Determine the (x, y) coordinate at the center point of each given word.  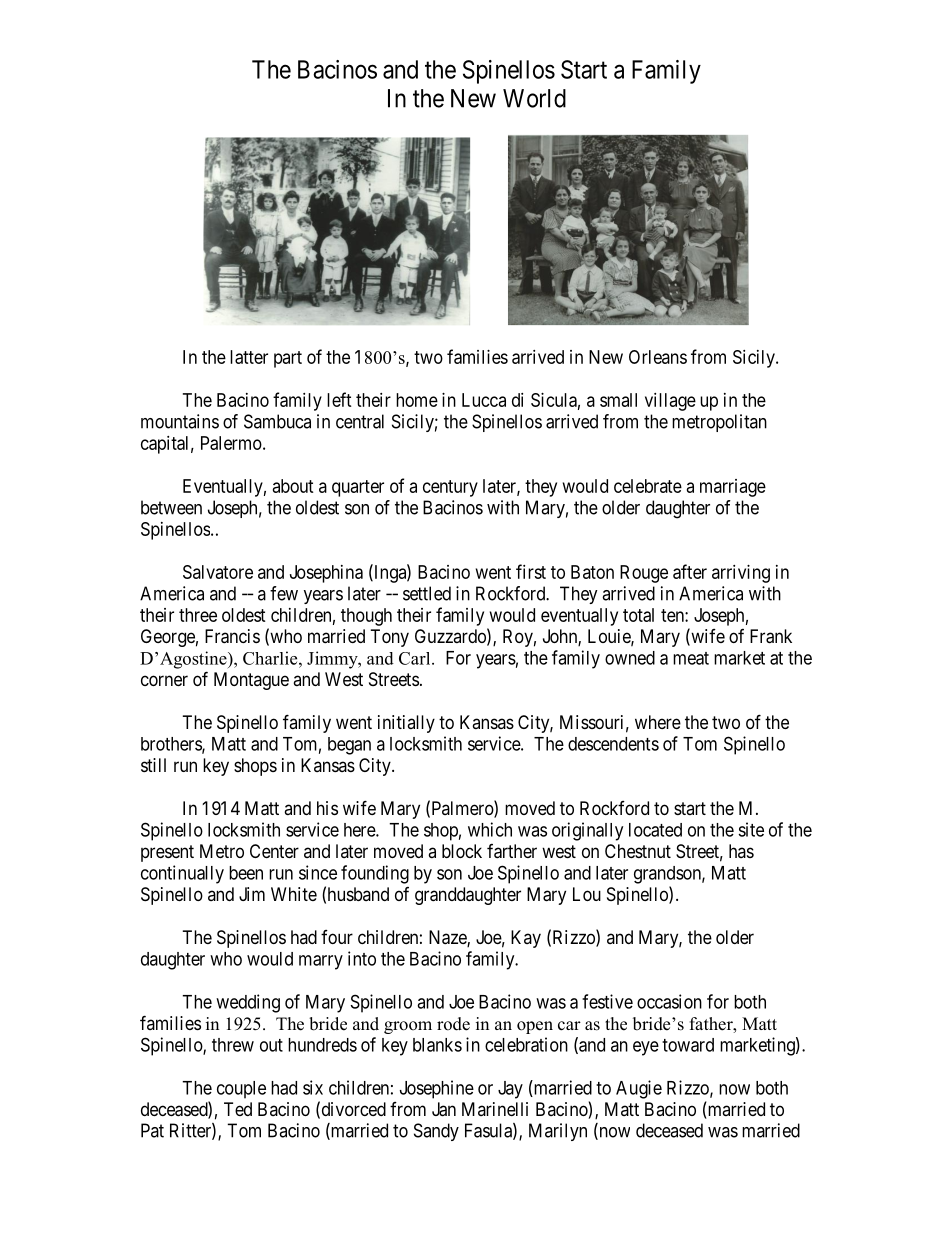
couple (241, 1090)
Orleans (658, 357)
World (534, 98)
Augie (639, 1089)
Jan (444, 1109)
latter (249, 357)
